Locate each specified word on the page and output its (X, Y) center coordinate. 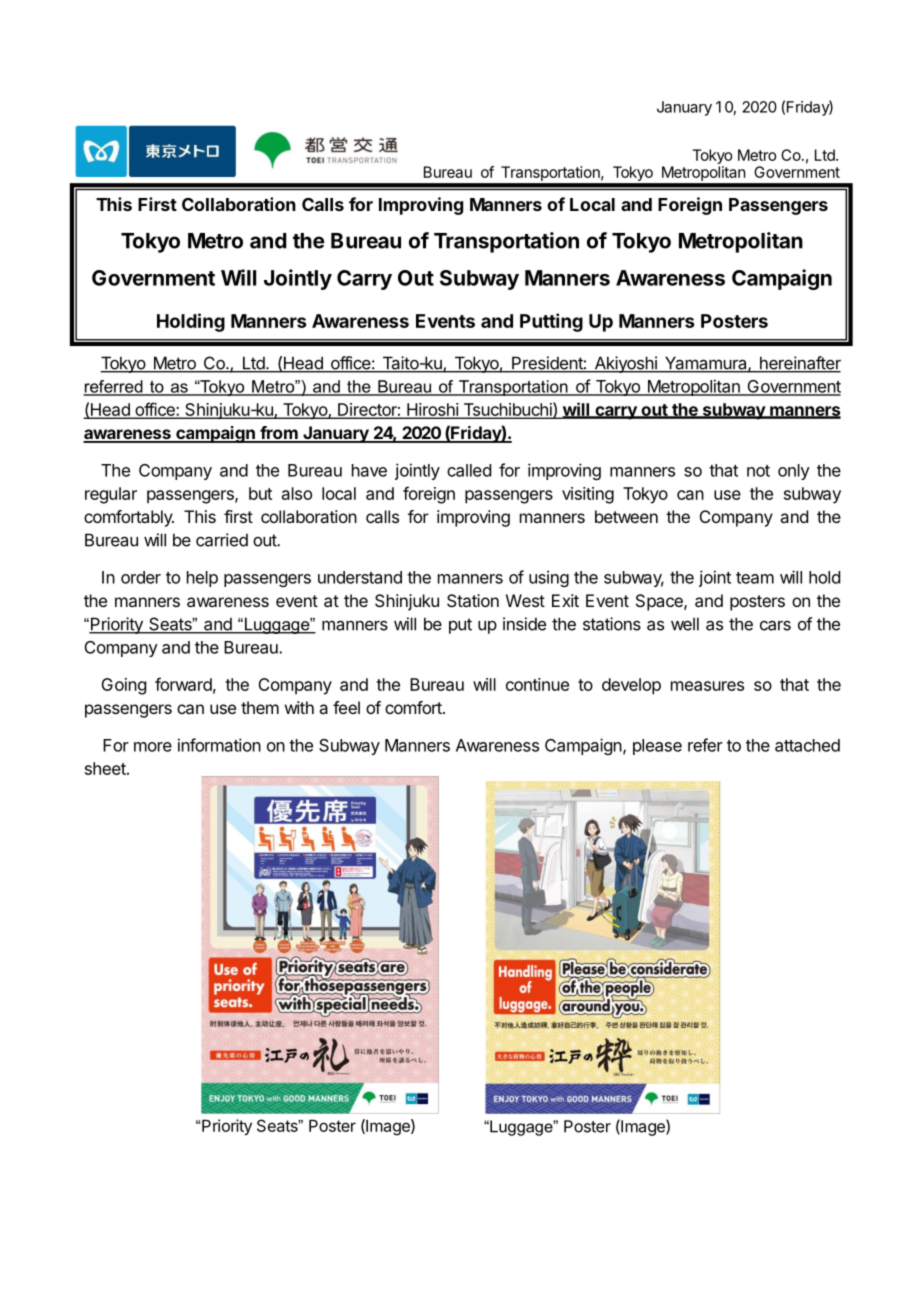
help (202, 579)
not (758, 471)
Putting (551, 322)
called (469, 470)
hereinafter (799, 364)
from (279, 434)
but (260, 493)
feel (346, 707)
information (219, 745)
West (525, 600)
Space (660, 602)
